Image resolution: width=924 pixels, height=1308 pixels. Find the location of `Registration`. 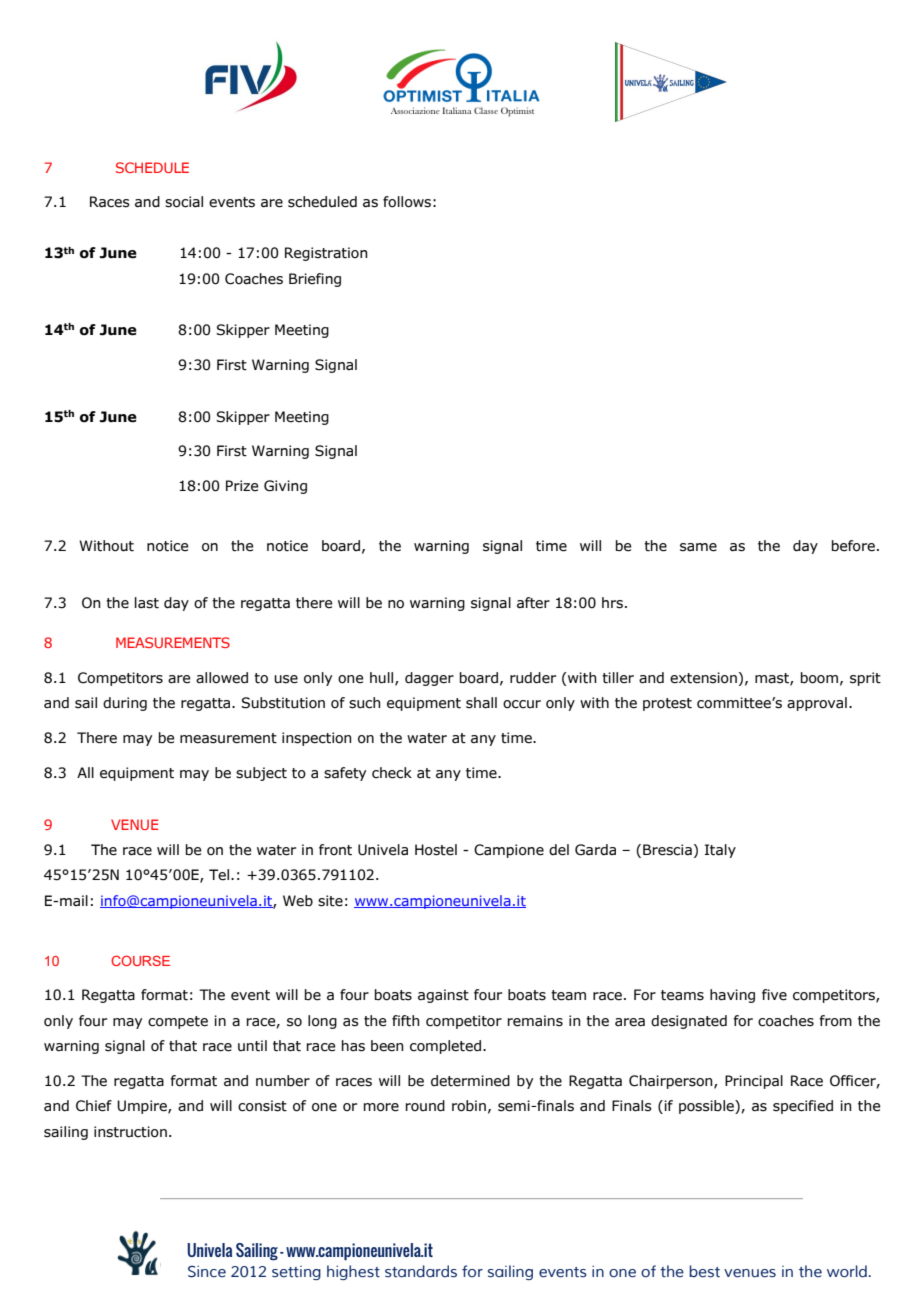

Registration is located at coordinates (326, 254).
